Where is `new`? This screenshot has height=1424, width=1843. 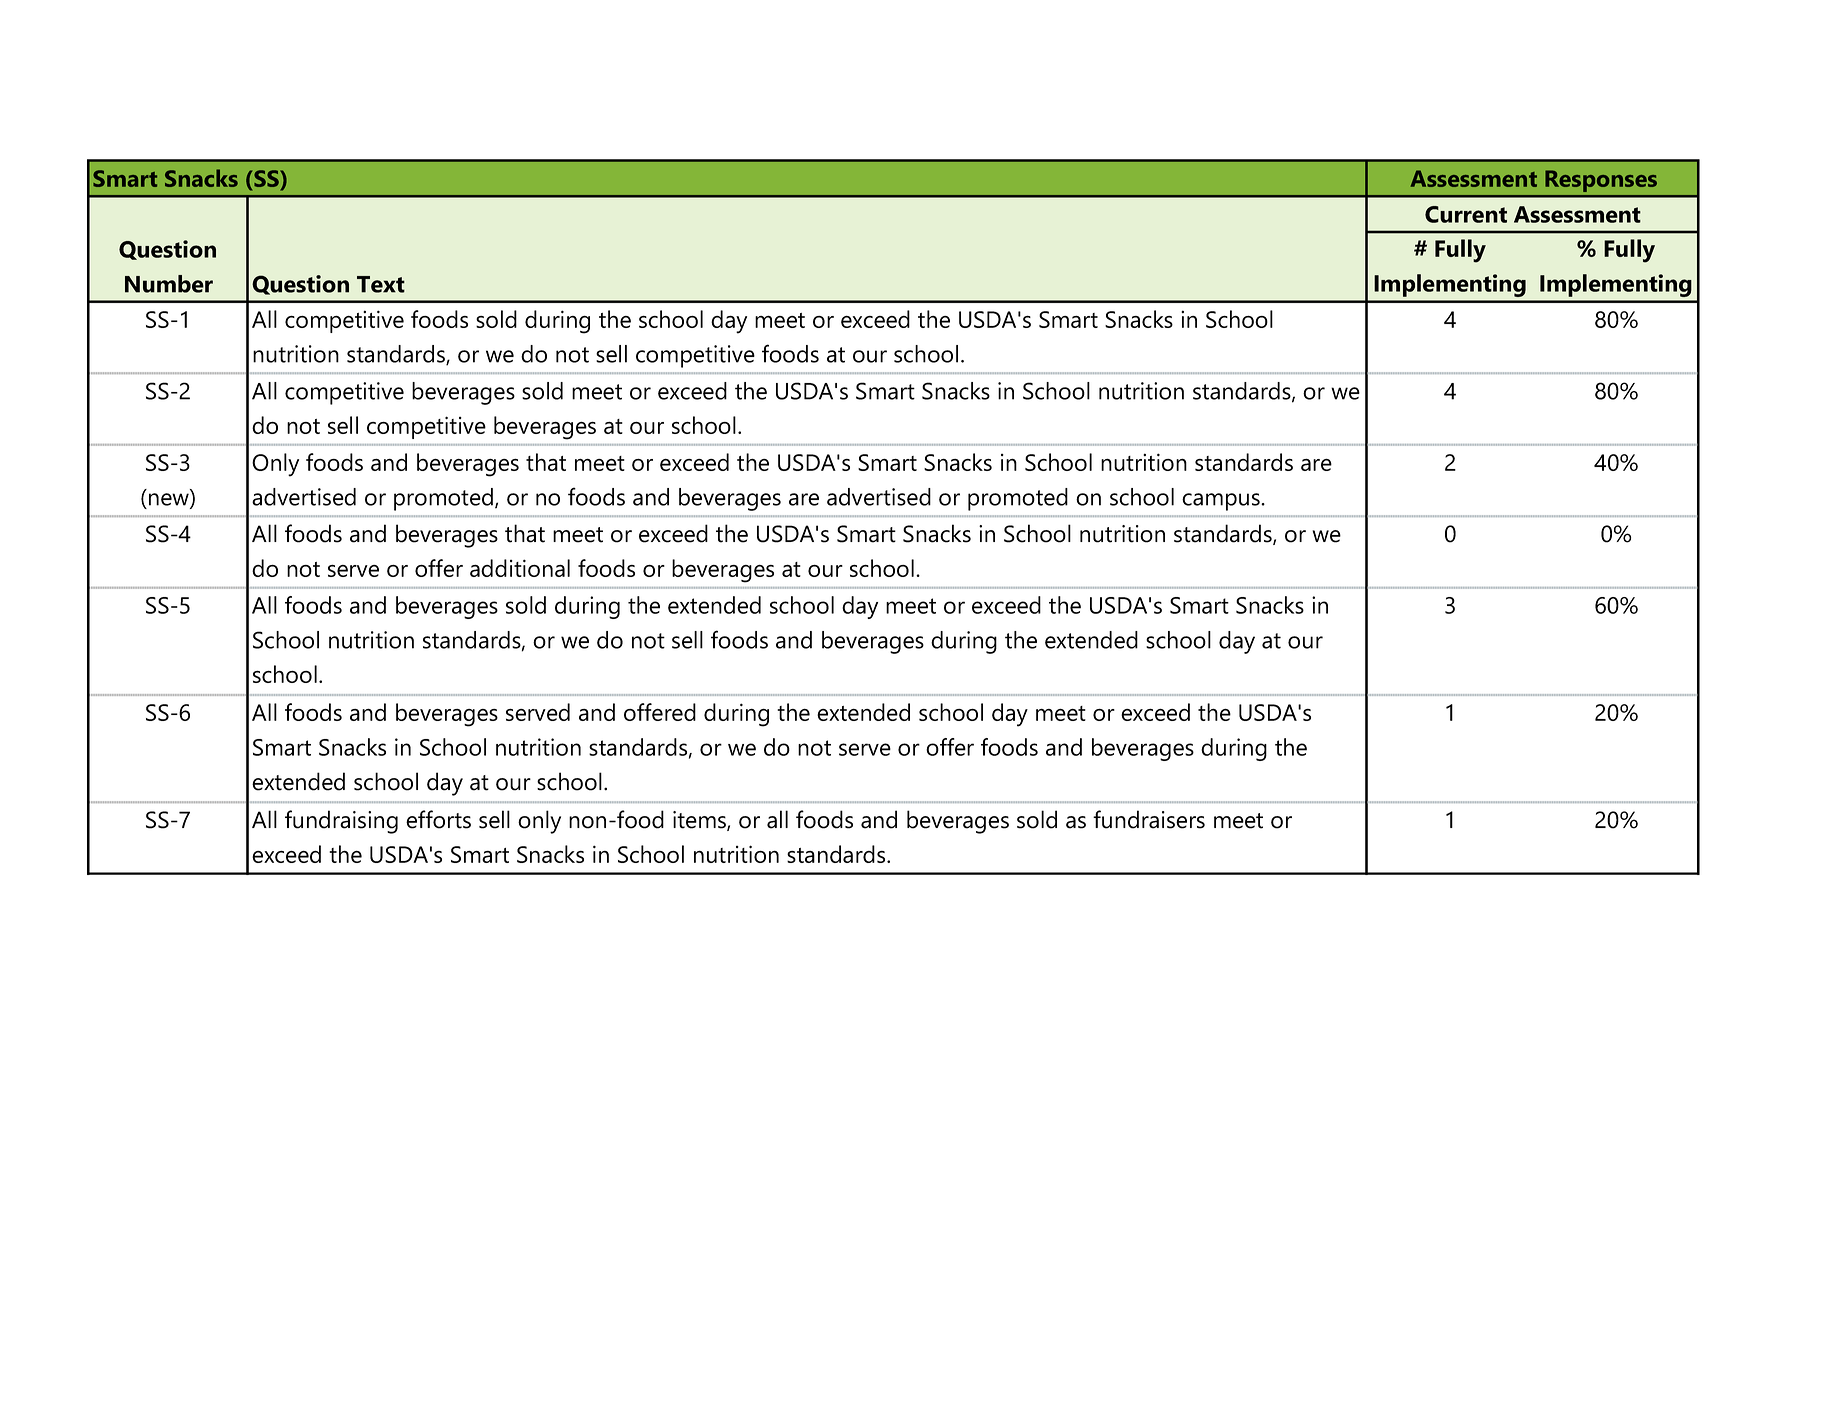 new is located at coordinates (170, 500).
